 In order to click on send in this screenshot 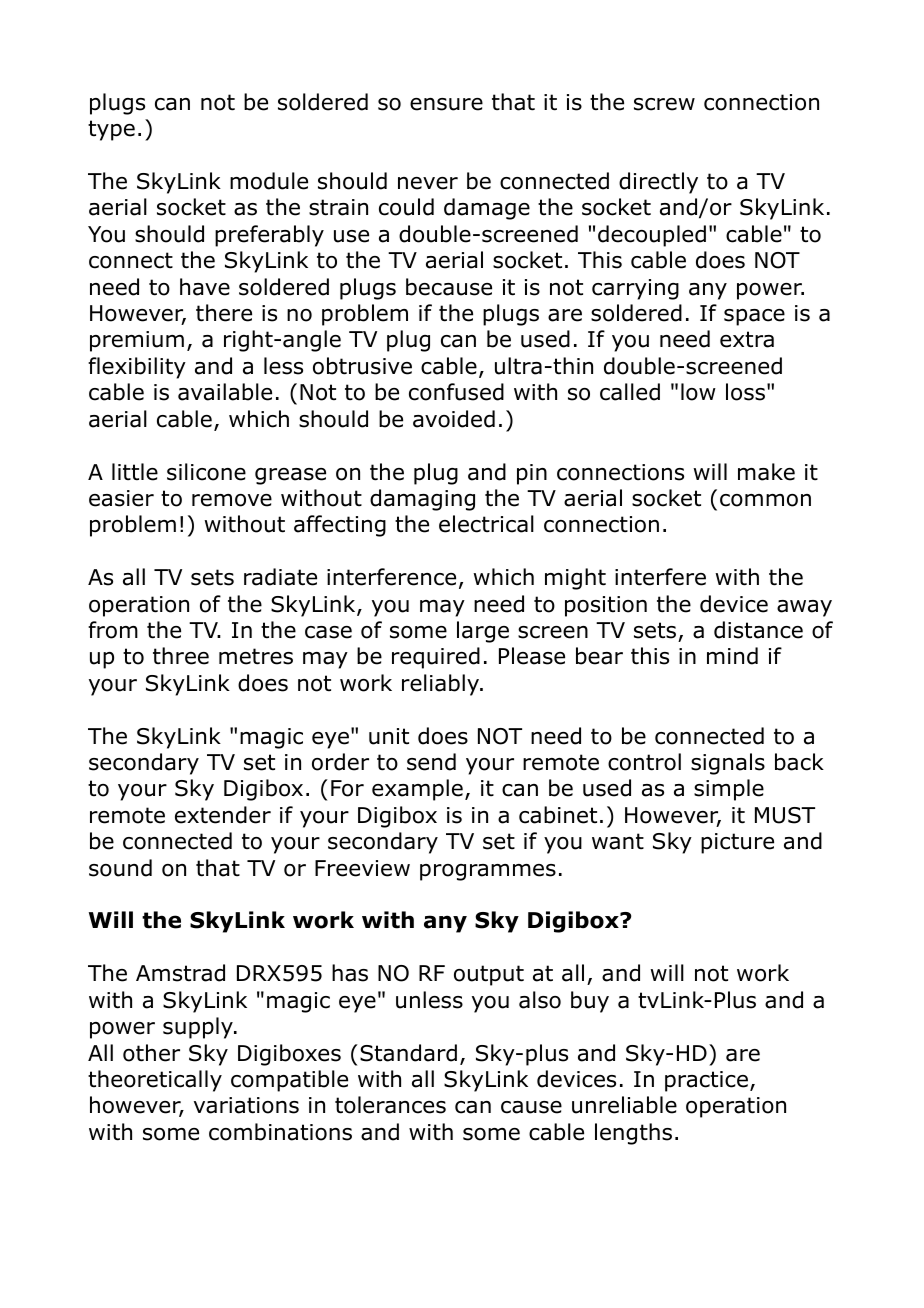, I will do `click(431, 762)`.
